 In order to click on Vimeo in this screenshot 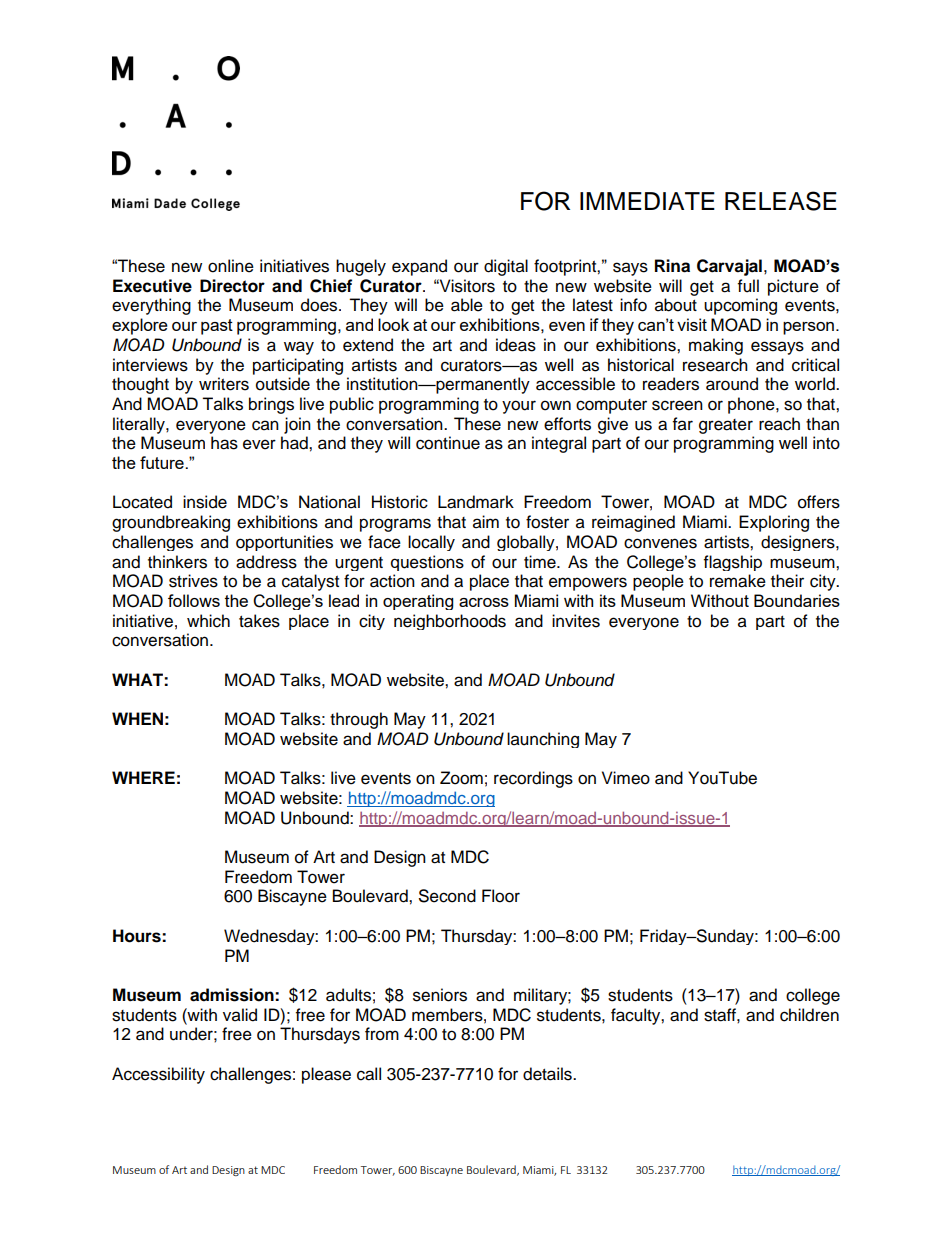, I will do `click(626, 778)`.
